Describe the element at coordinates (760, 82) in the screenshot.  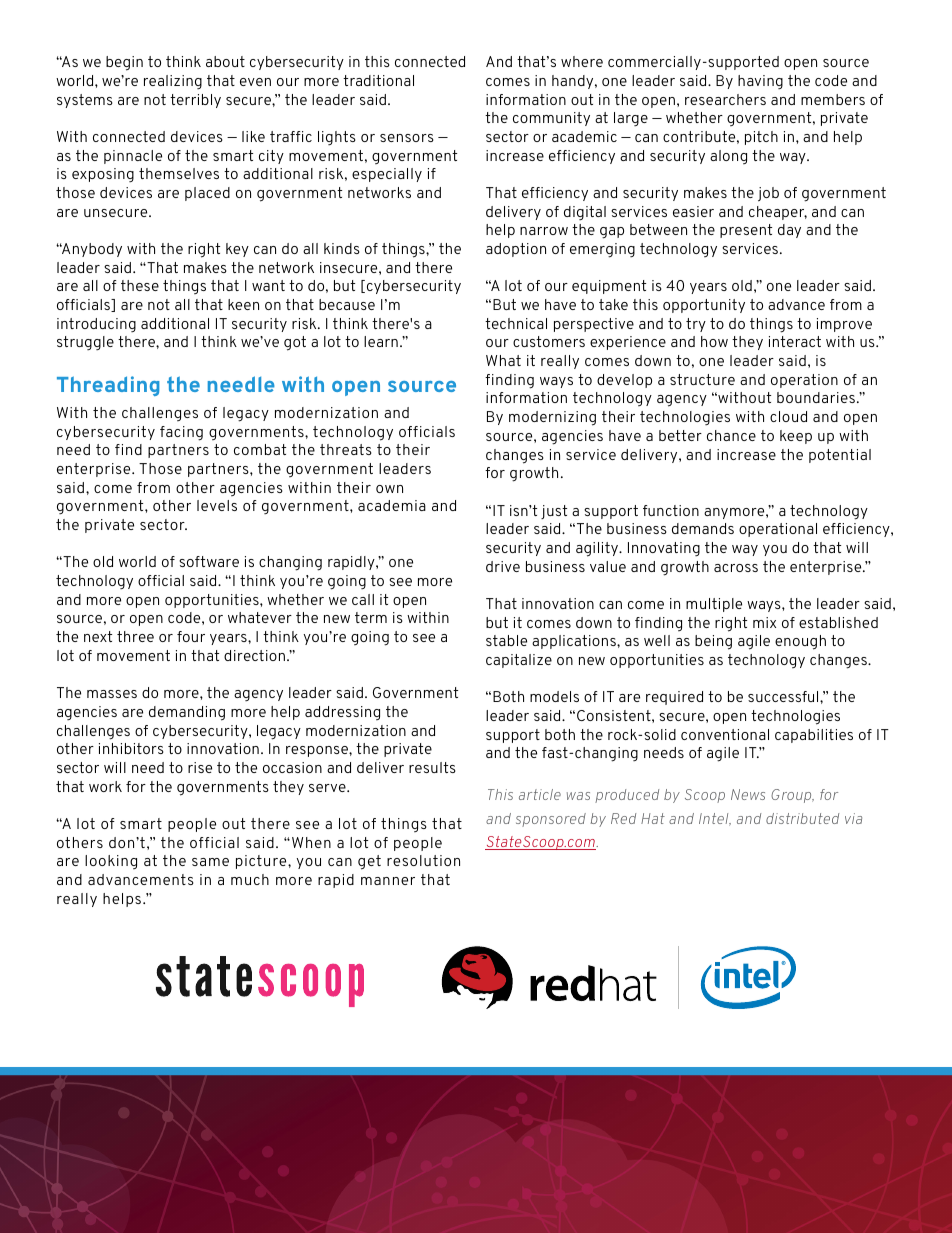
I see `having` at that location.
